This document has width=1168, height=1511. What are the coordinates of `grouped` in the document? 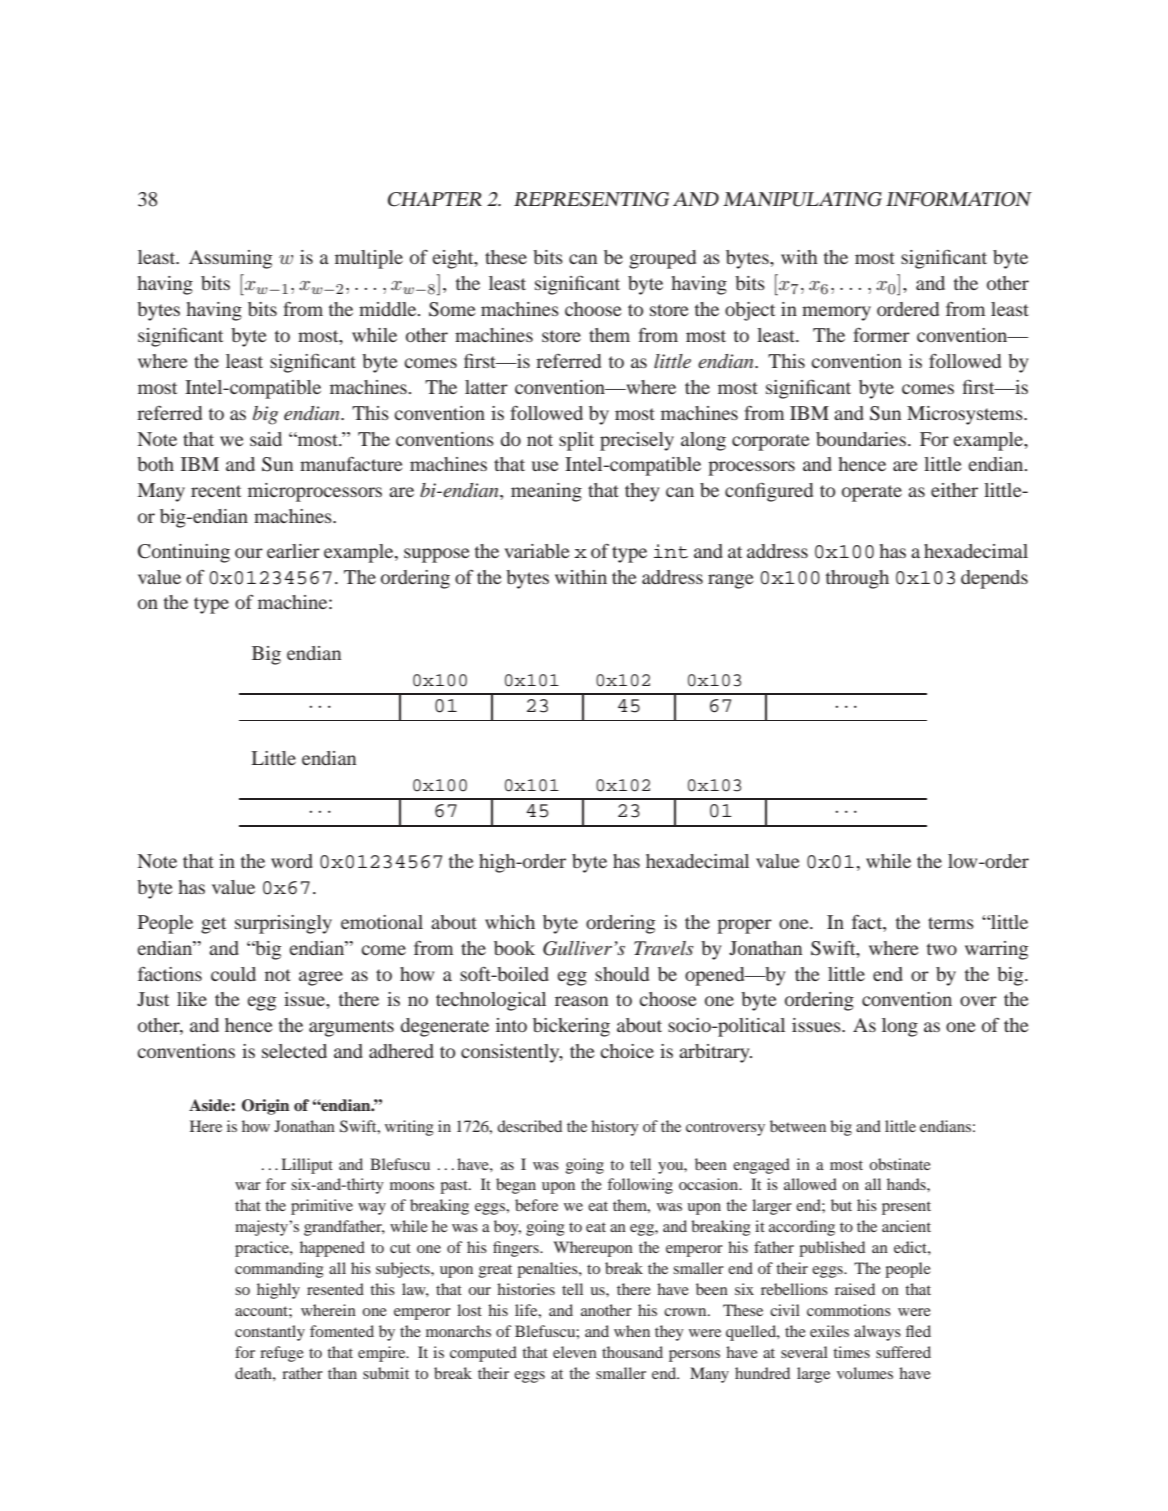 It's located at (662, 259).
